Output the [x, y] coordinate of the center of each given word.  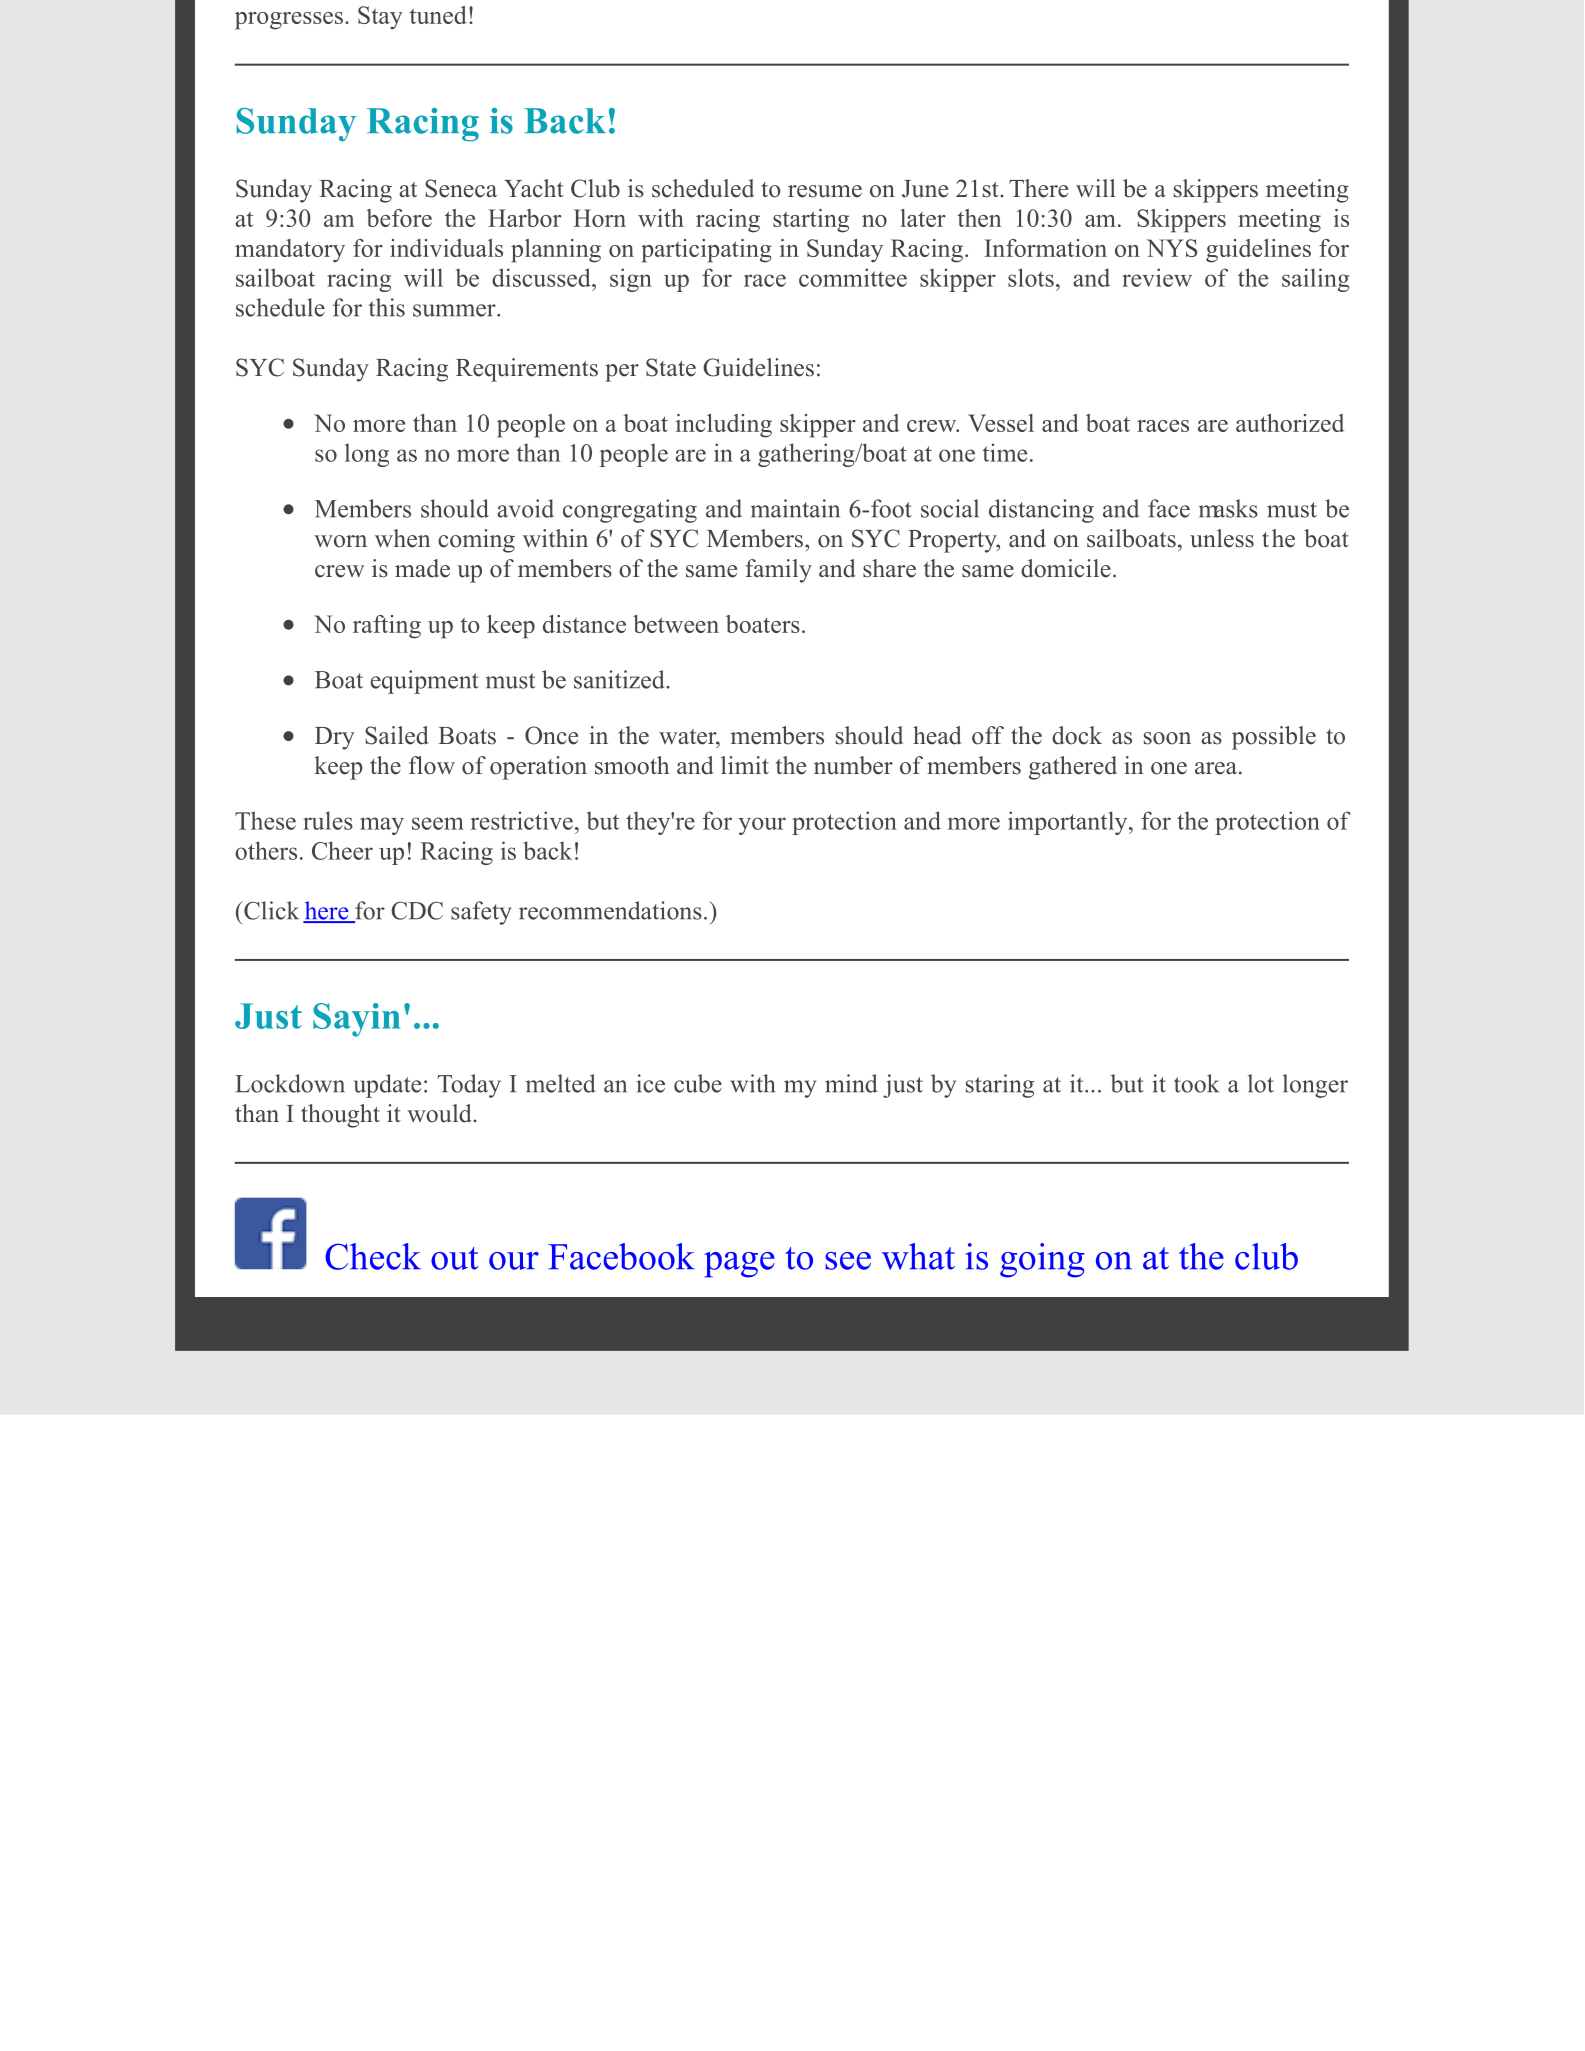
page [739, 1265]
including [724, 426]
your [762, 826]
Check [373, 1256]
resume [825, 191]
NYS [1172, 248]
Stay [380, 18]
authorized [1290, 423]
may [382, 826]
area [1216, 768]
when [403, 538]
